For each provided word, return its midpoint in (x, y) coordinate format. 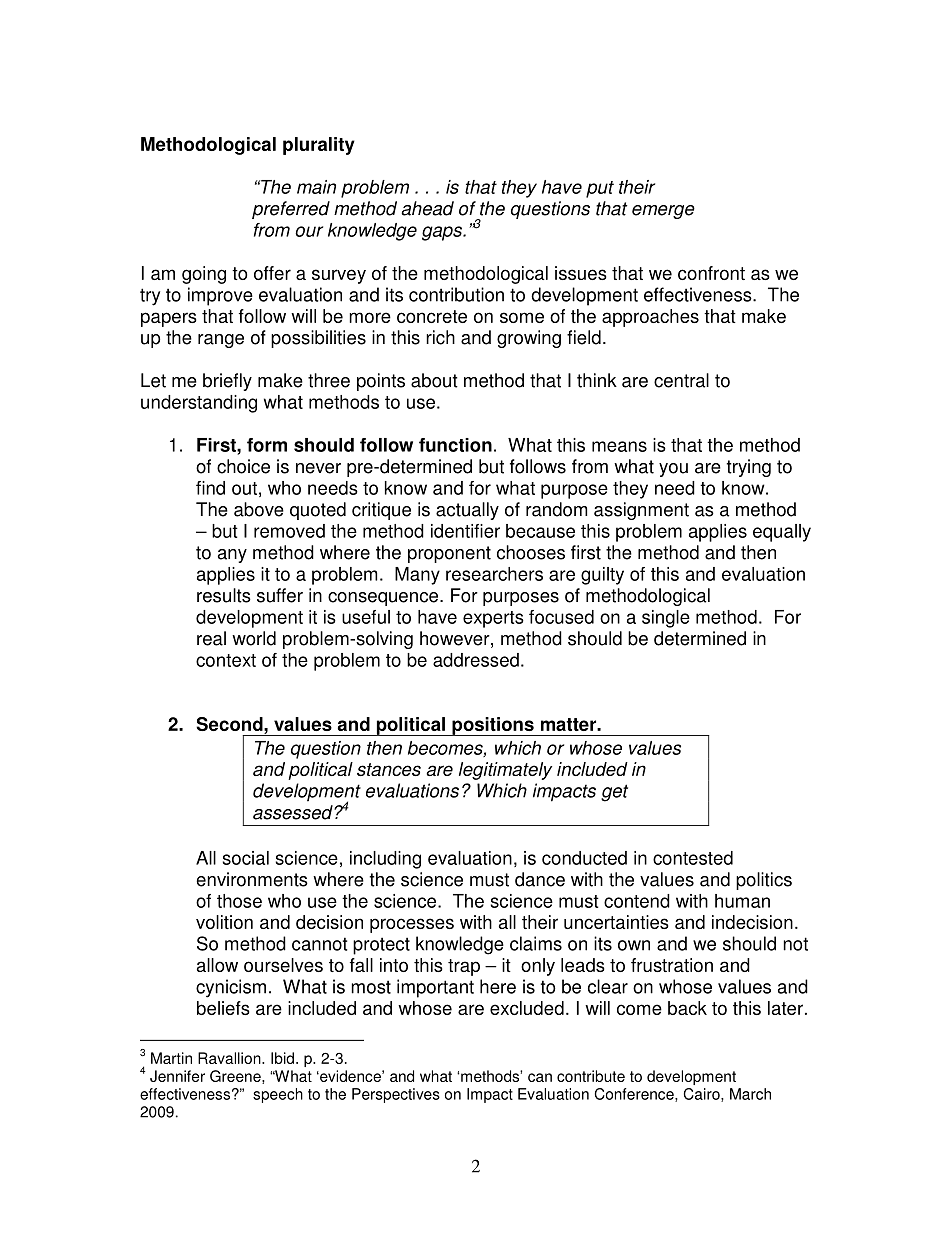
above (259, 509)
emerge (663, 212)
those (239, 901)
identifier (465, 531)
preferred (291, 210)
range (221, 341)
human (742, 901)
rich (440, 337)
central (681, 380)
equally (782, 533)
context (226, 660)
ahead (427, 208)
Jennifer (177, 1076)
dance (540, 879)
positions (493, 726)
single (666, 619)
